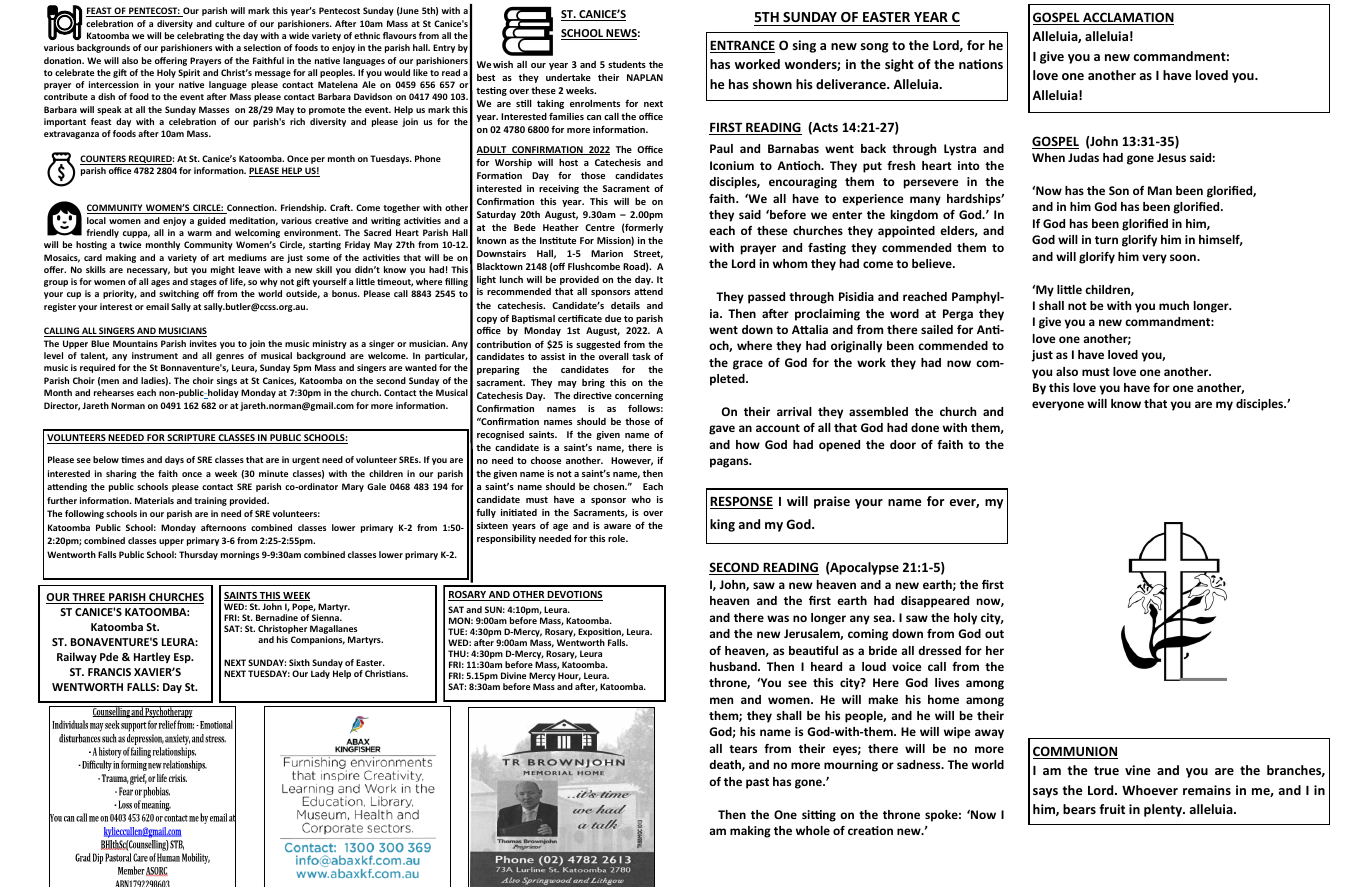  What do you see at coordinates (925, 427) in the document?
I see `done` at bounding box center [925, 427].
